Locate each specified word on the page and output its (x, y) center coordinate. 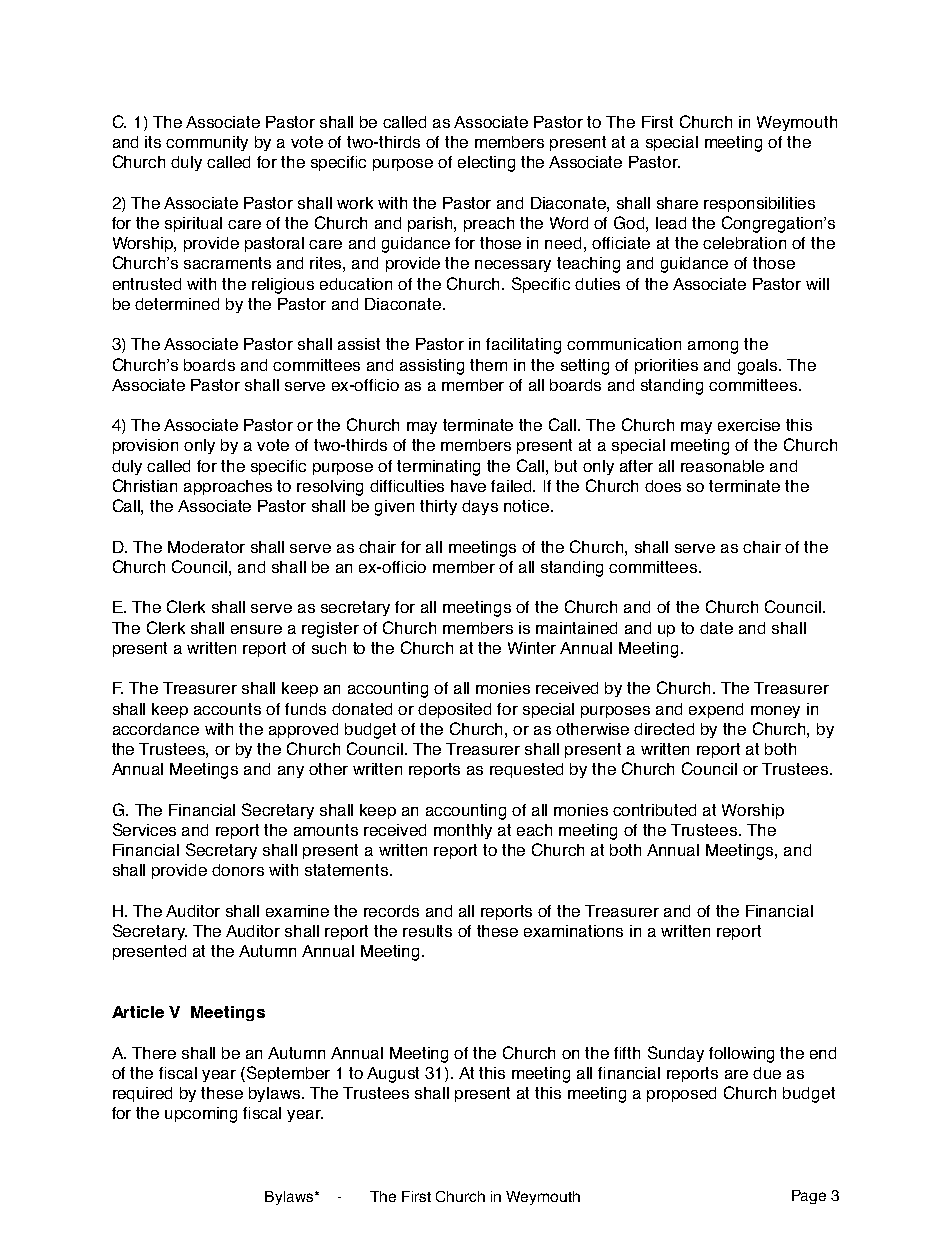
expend (716, 710)
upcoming (201, 1115)
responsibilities (759, 204)
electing (486, 164)
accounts (227, 709)
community (207, 143)
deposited (454, 710)
